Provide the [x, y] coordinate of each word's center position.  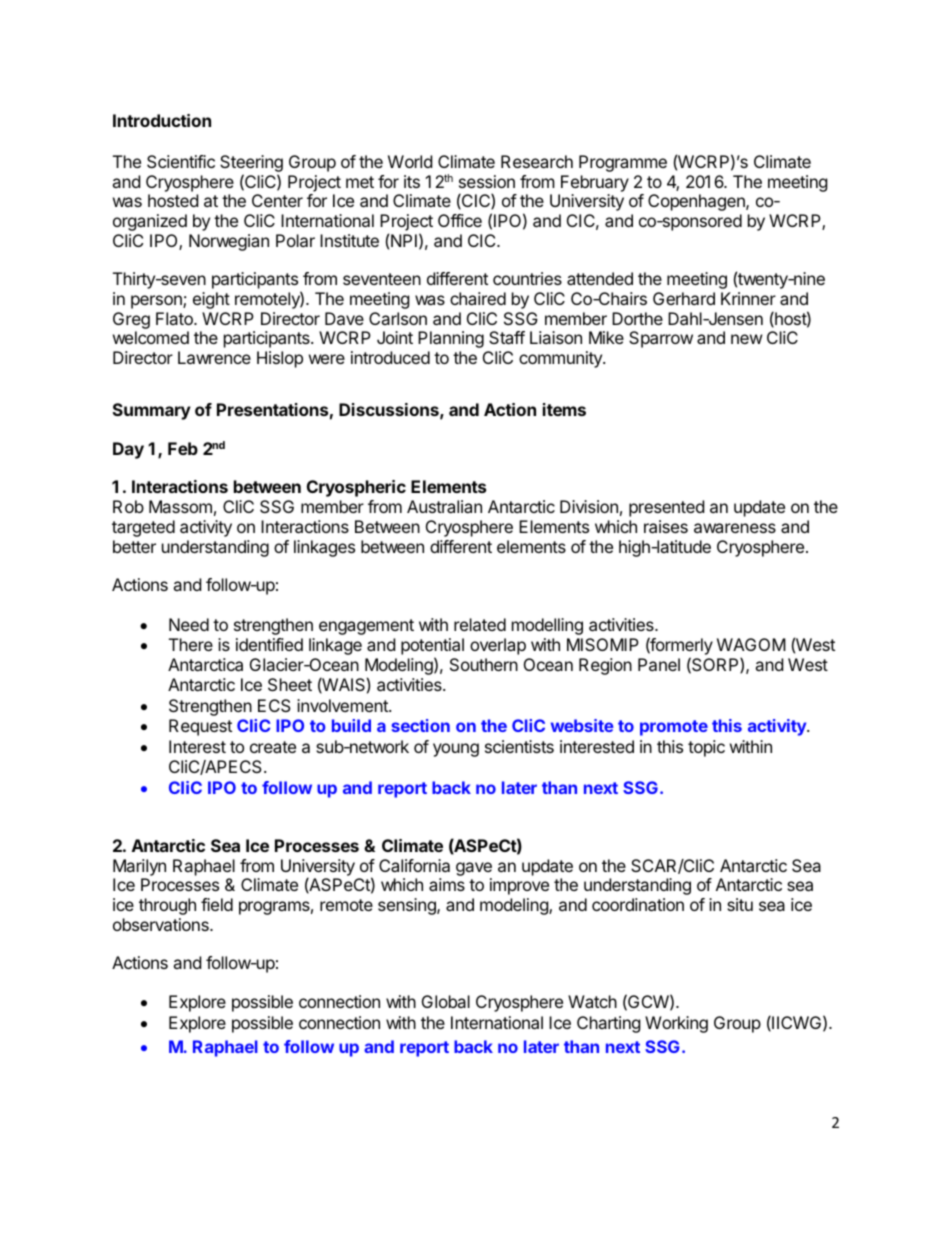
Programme [623, 163]
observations [162, 924]
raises [666, 526]
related [480, 624]
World [410, 161]
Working [676, 1024]
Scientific [181, 161]
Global [446, 1001]
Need [189, 624]
